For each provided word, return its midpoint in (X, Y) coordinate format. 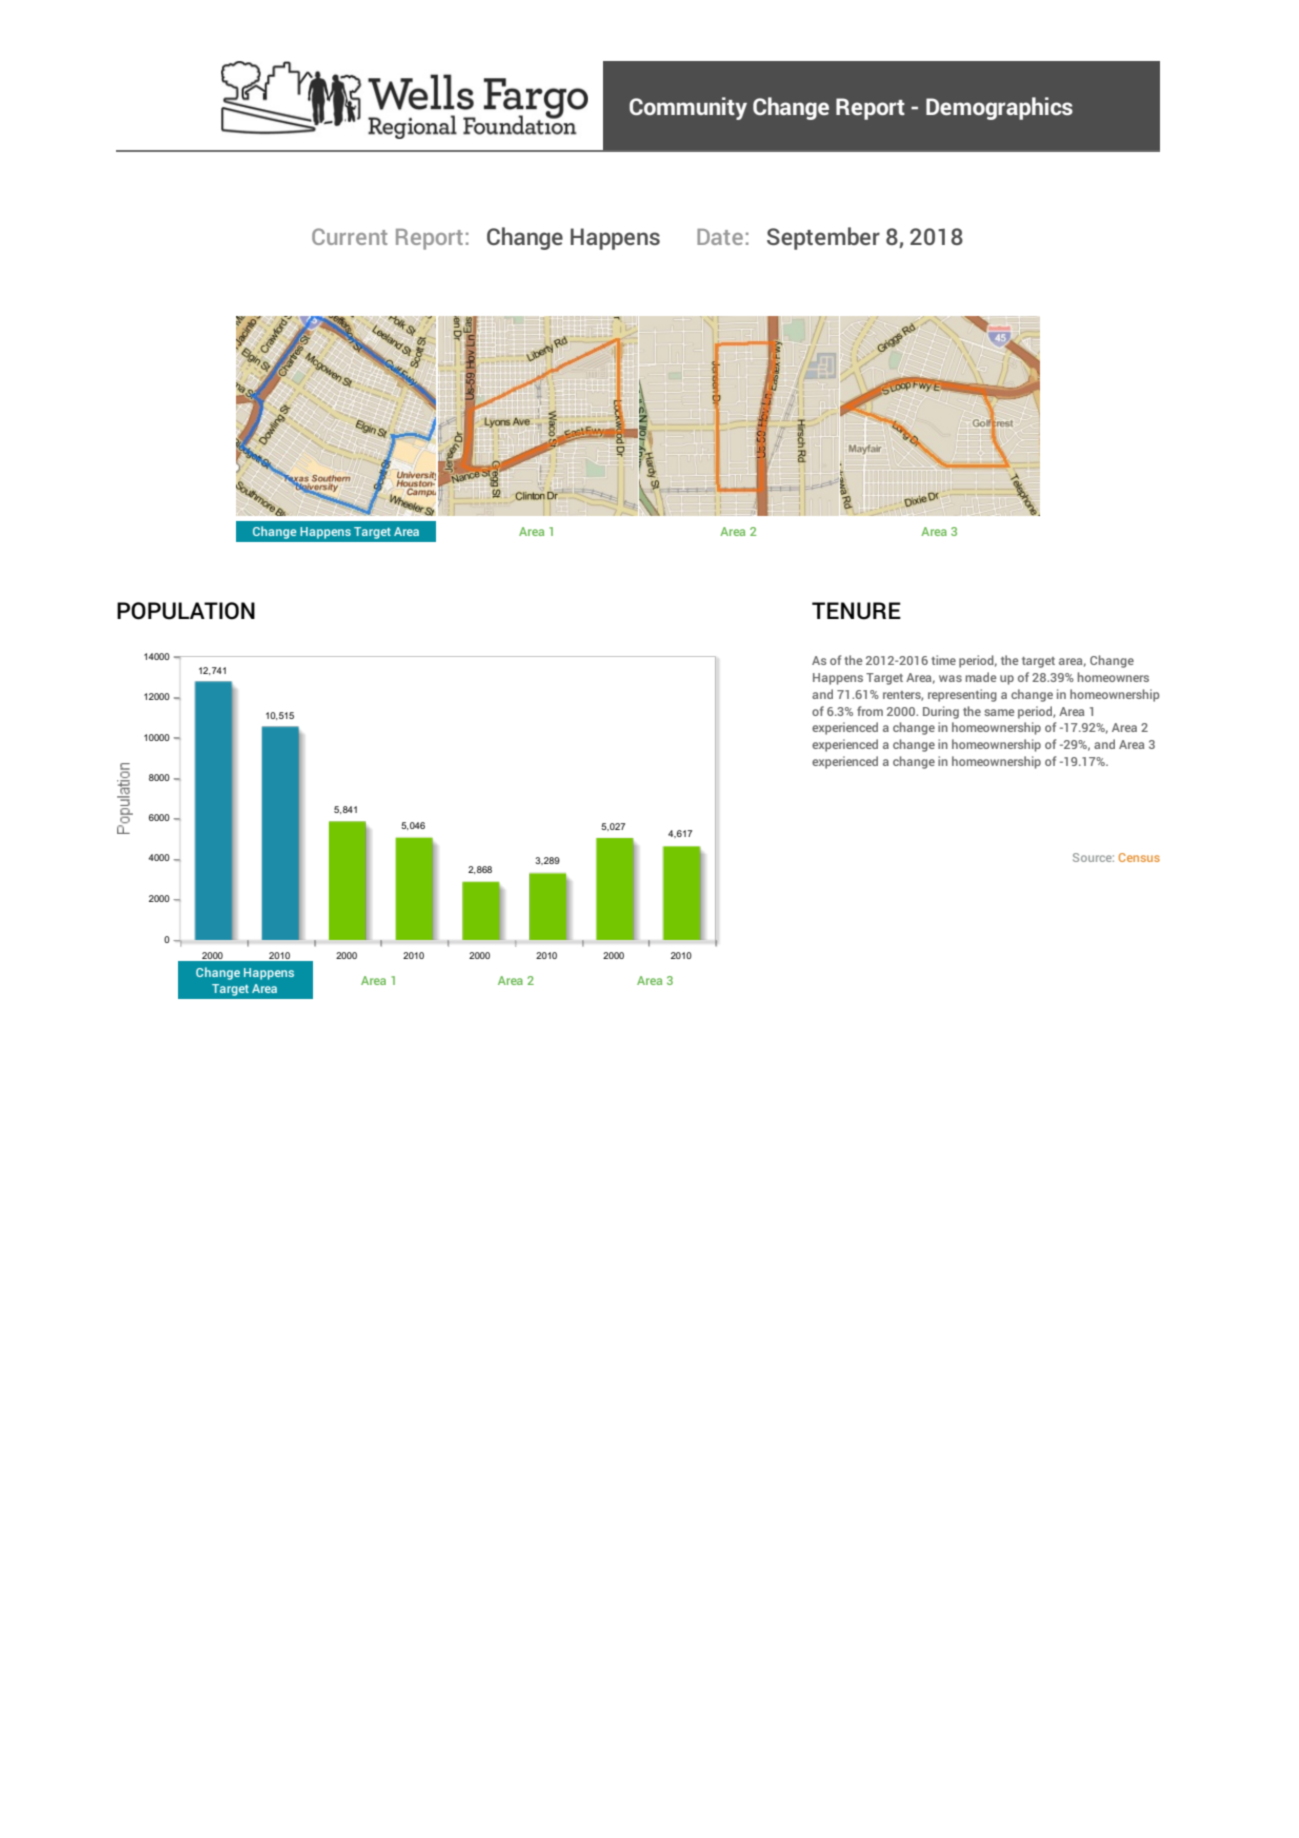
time (943, 660)
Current (349, 236)
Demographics (999, 108)
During (941, 712)
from (870, 711)
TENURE (856, 611)
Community (688, 108)
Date (720, 237)
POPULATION (186, 611)
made (981, 677)
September (823, 238)
